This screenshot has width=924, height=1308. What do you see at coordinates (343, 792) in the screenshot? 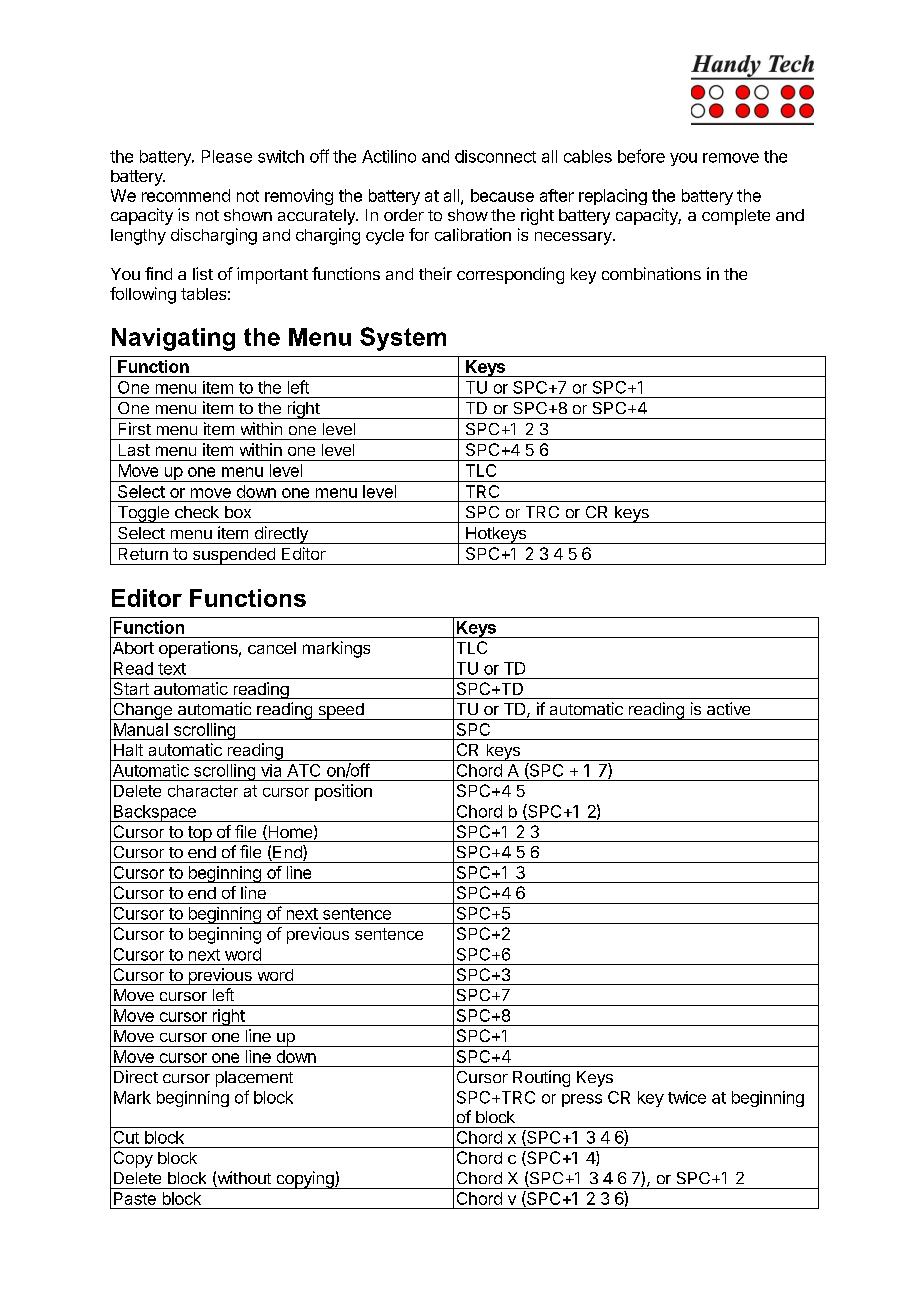
I see `position` at bounding box center [343, 792].
